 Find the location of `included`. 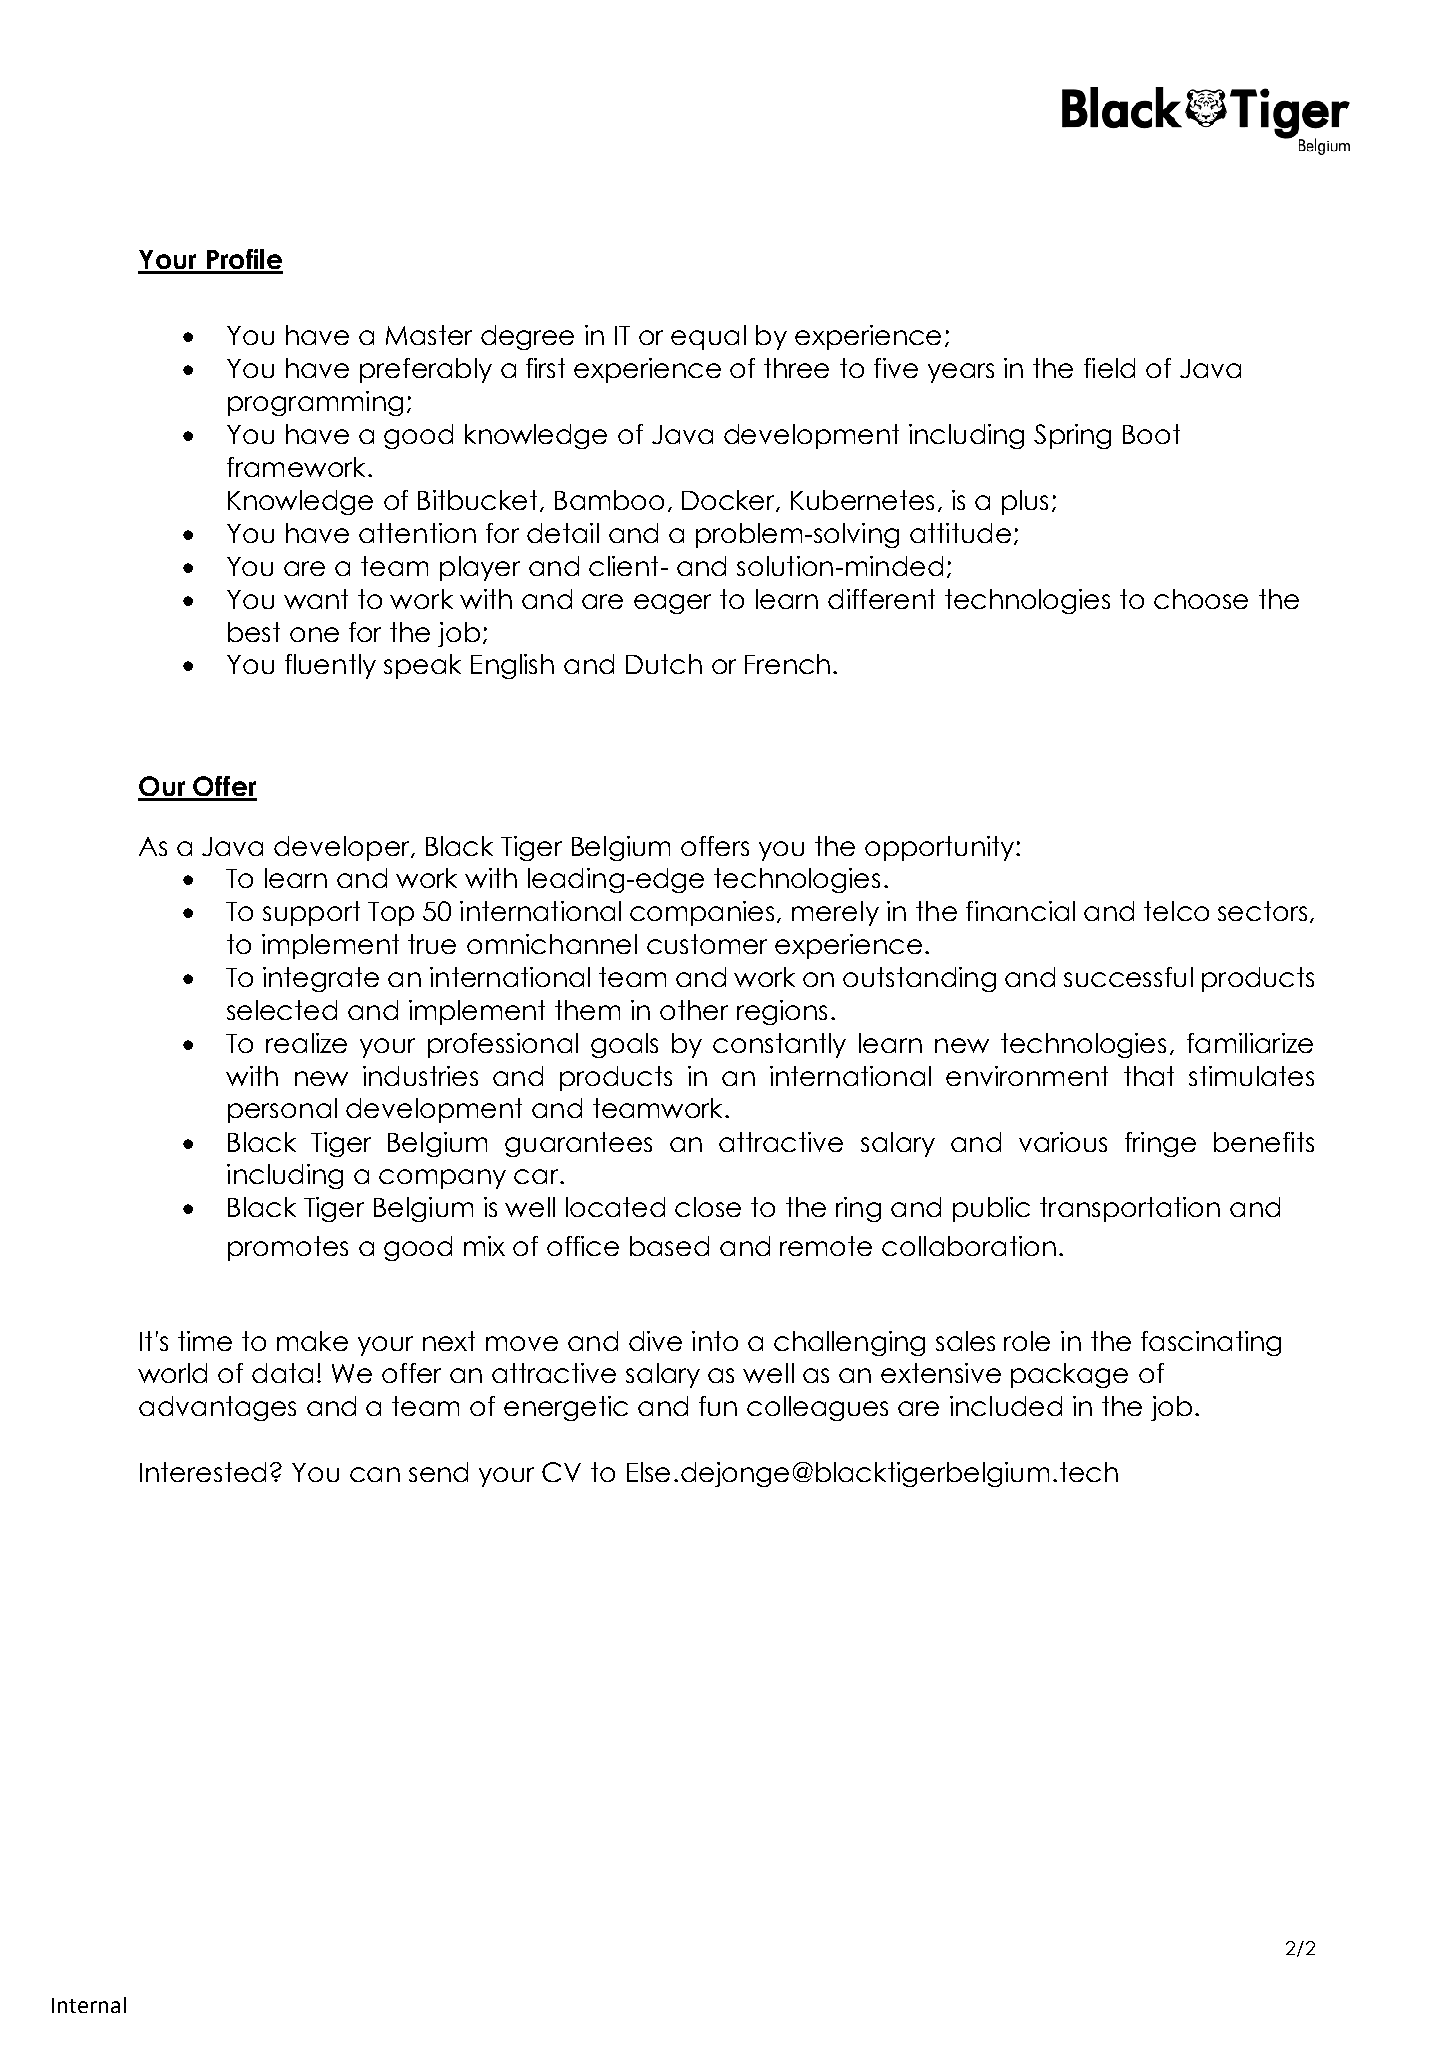

included is located at coordinates (1006, 1406).
